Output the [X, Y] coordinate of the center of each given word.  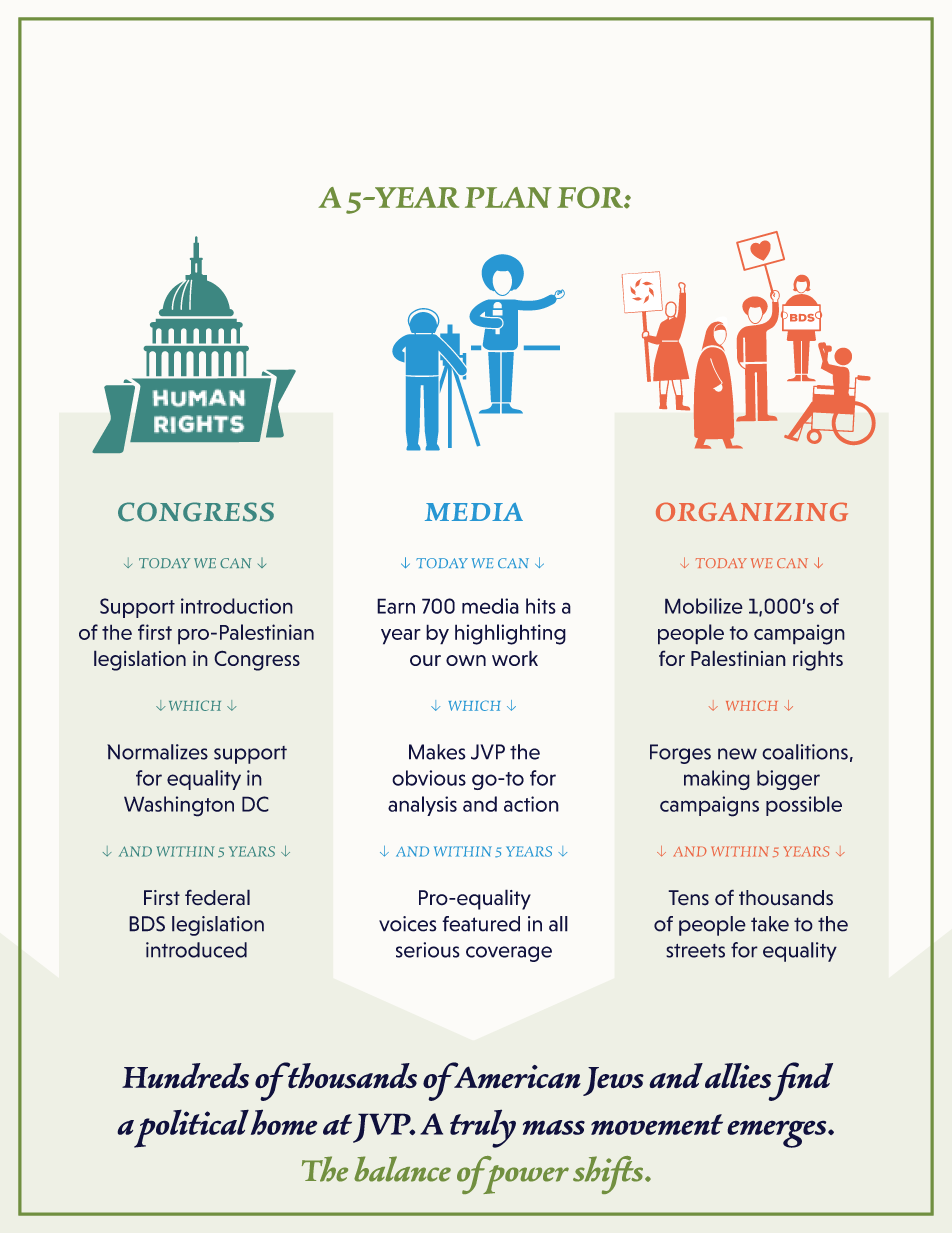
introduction [237, 606]
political [191, 1128]
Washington [179, 806]
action [531, 804]
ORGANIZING [752, 512]
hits [541, 606]
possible [804, 806]
